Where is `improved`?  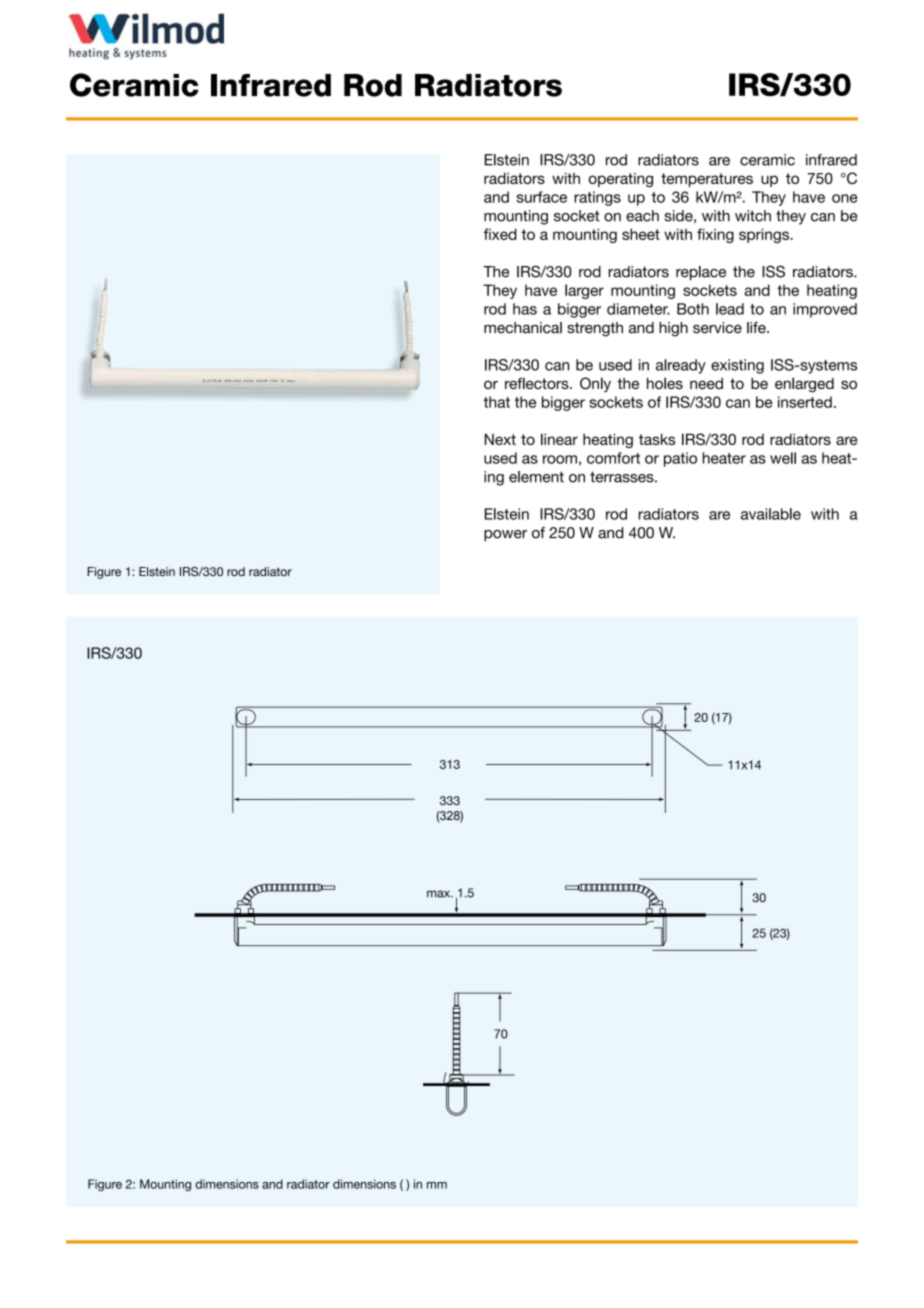
improved is located at coordinates (825, 310).
